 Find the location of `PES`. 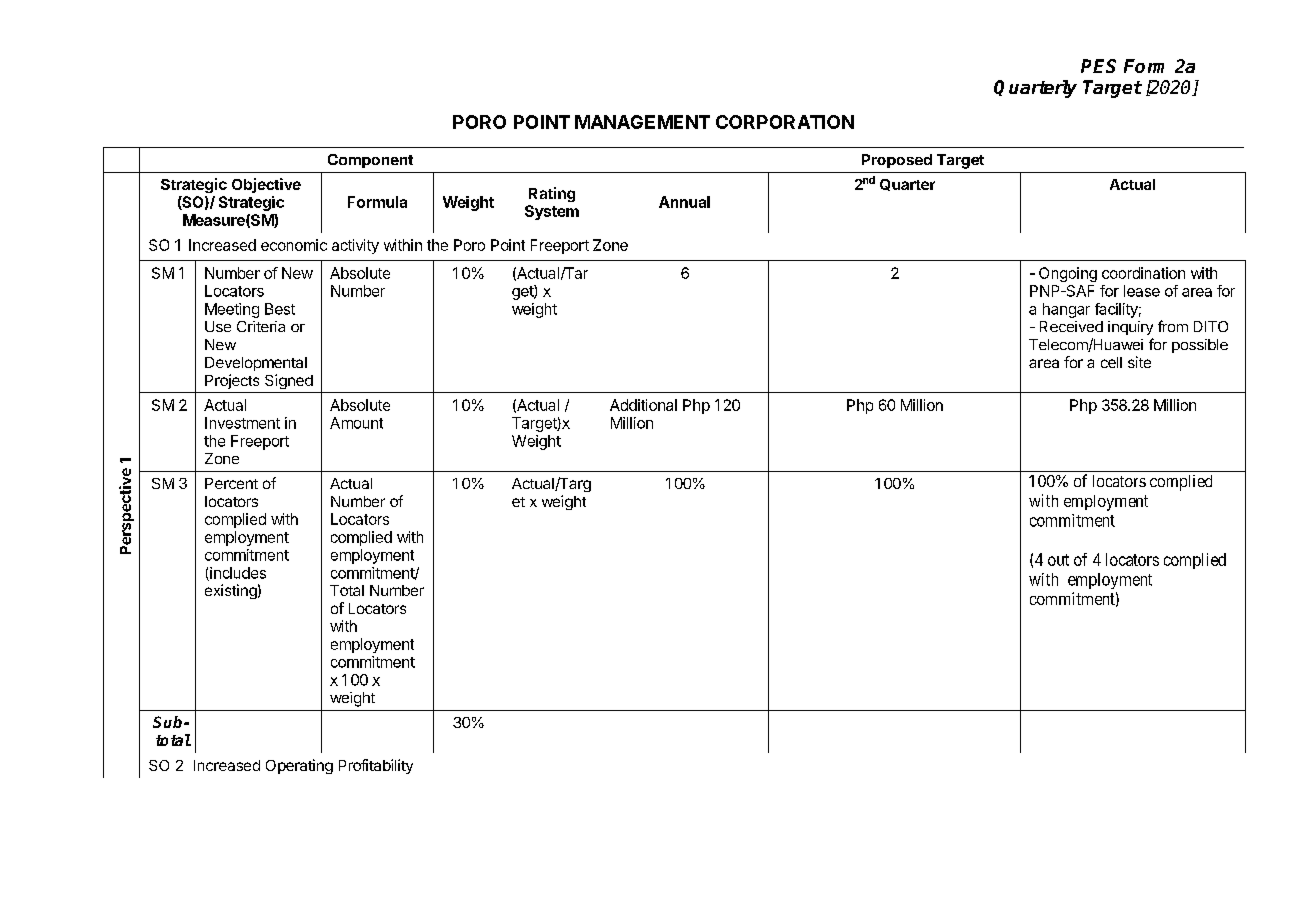

PES is located at coordinates (1098, 66).
